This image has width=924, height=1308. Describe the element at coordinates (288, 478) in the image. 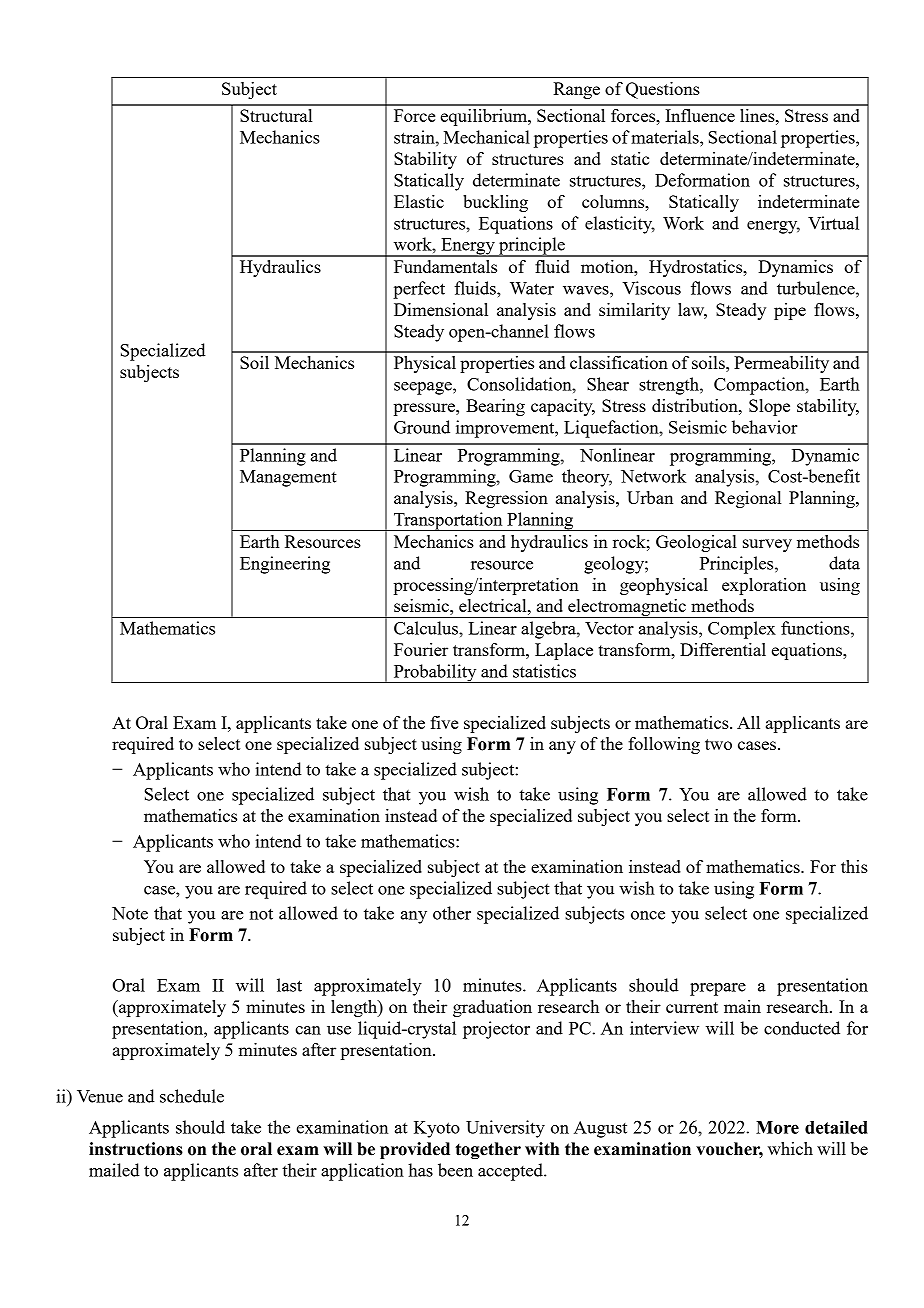

I see `Management` at that location.
